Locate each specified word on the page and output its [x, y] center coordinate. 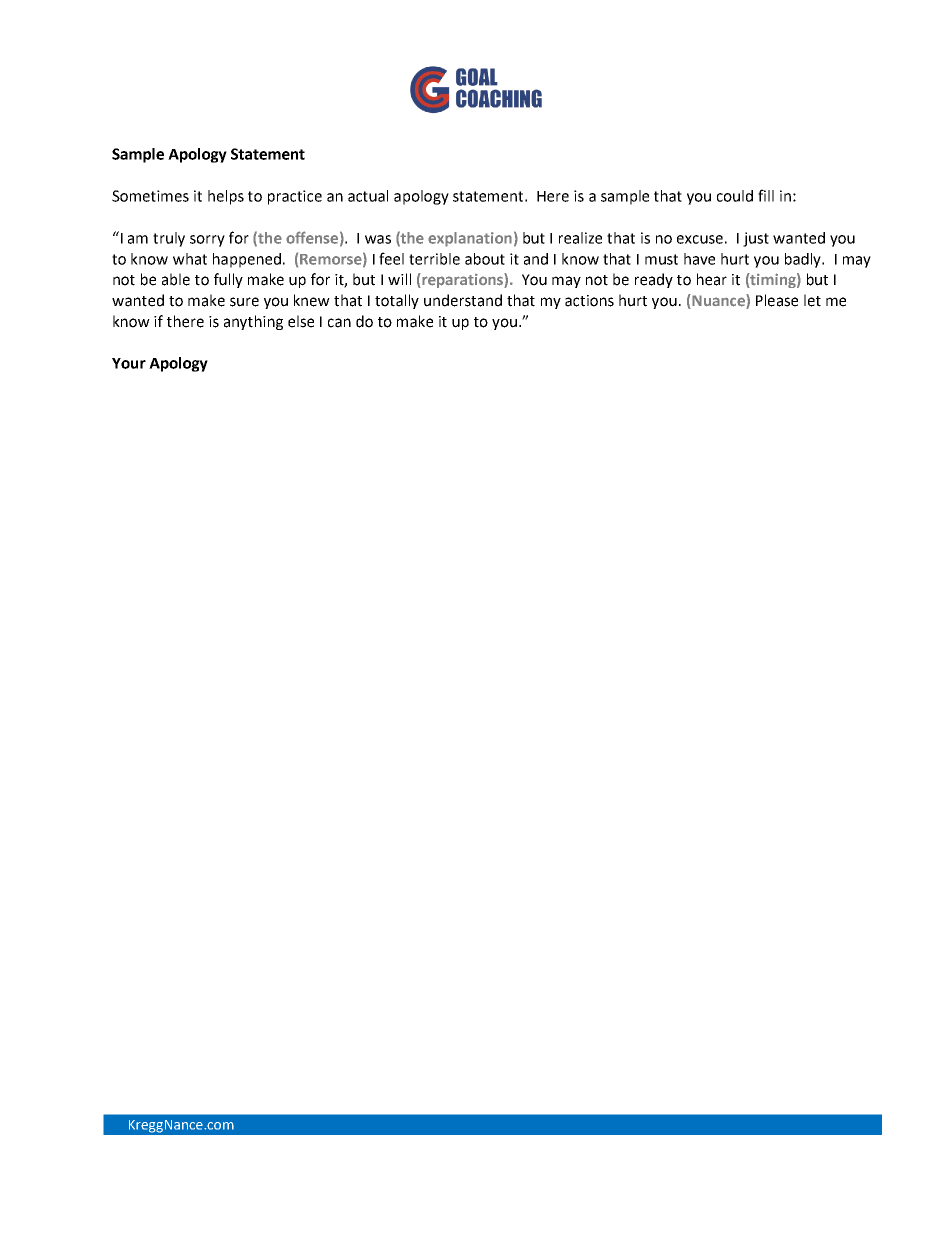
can [339, 323]
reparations [462, 280]
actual [368, 196]
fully [228, 280]
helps [226, 197]
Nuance [718, 301]
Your [129, 363]
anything [253, 322]
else [301, 321]
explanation [470, 239]
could [735, 196]
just [756, 239]
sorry [207, 241]
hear [712, 279]
